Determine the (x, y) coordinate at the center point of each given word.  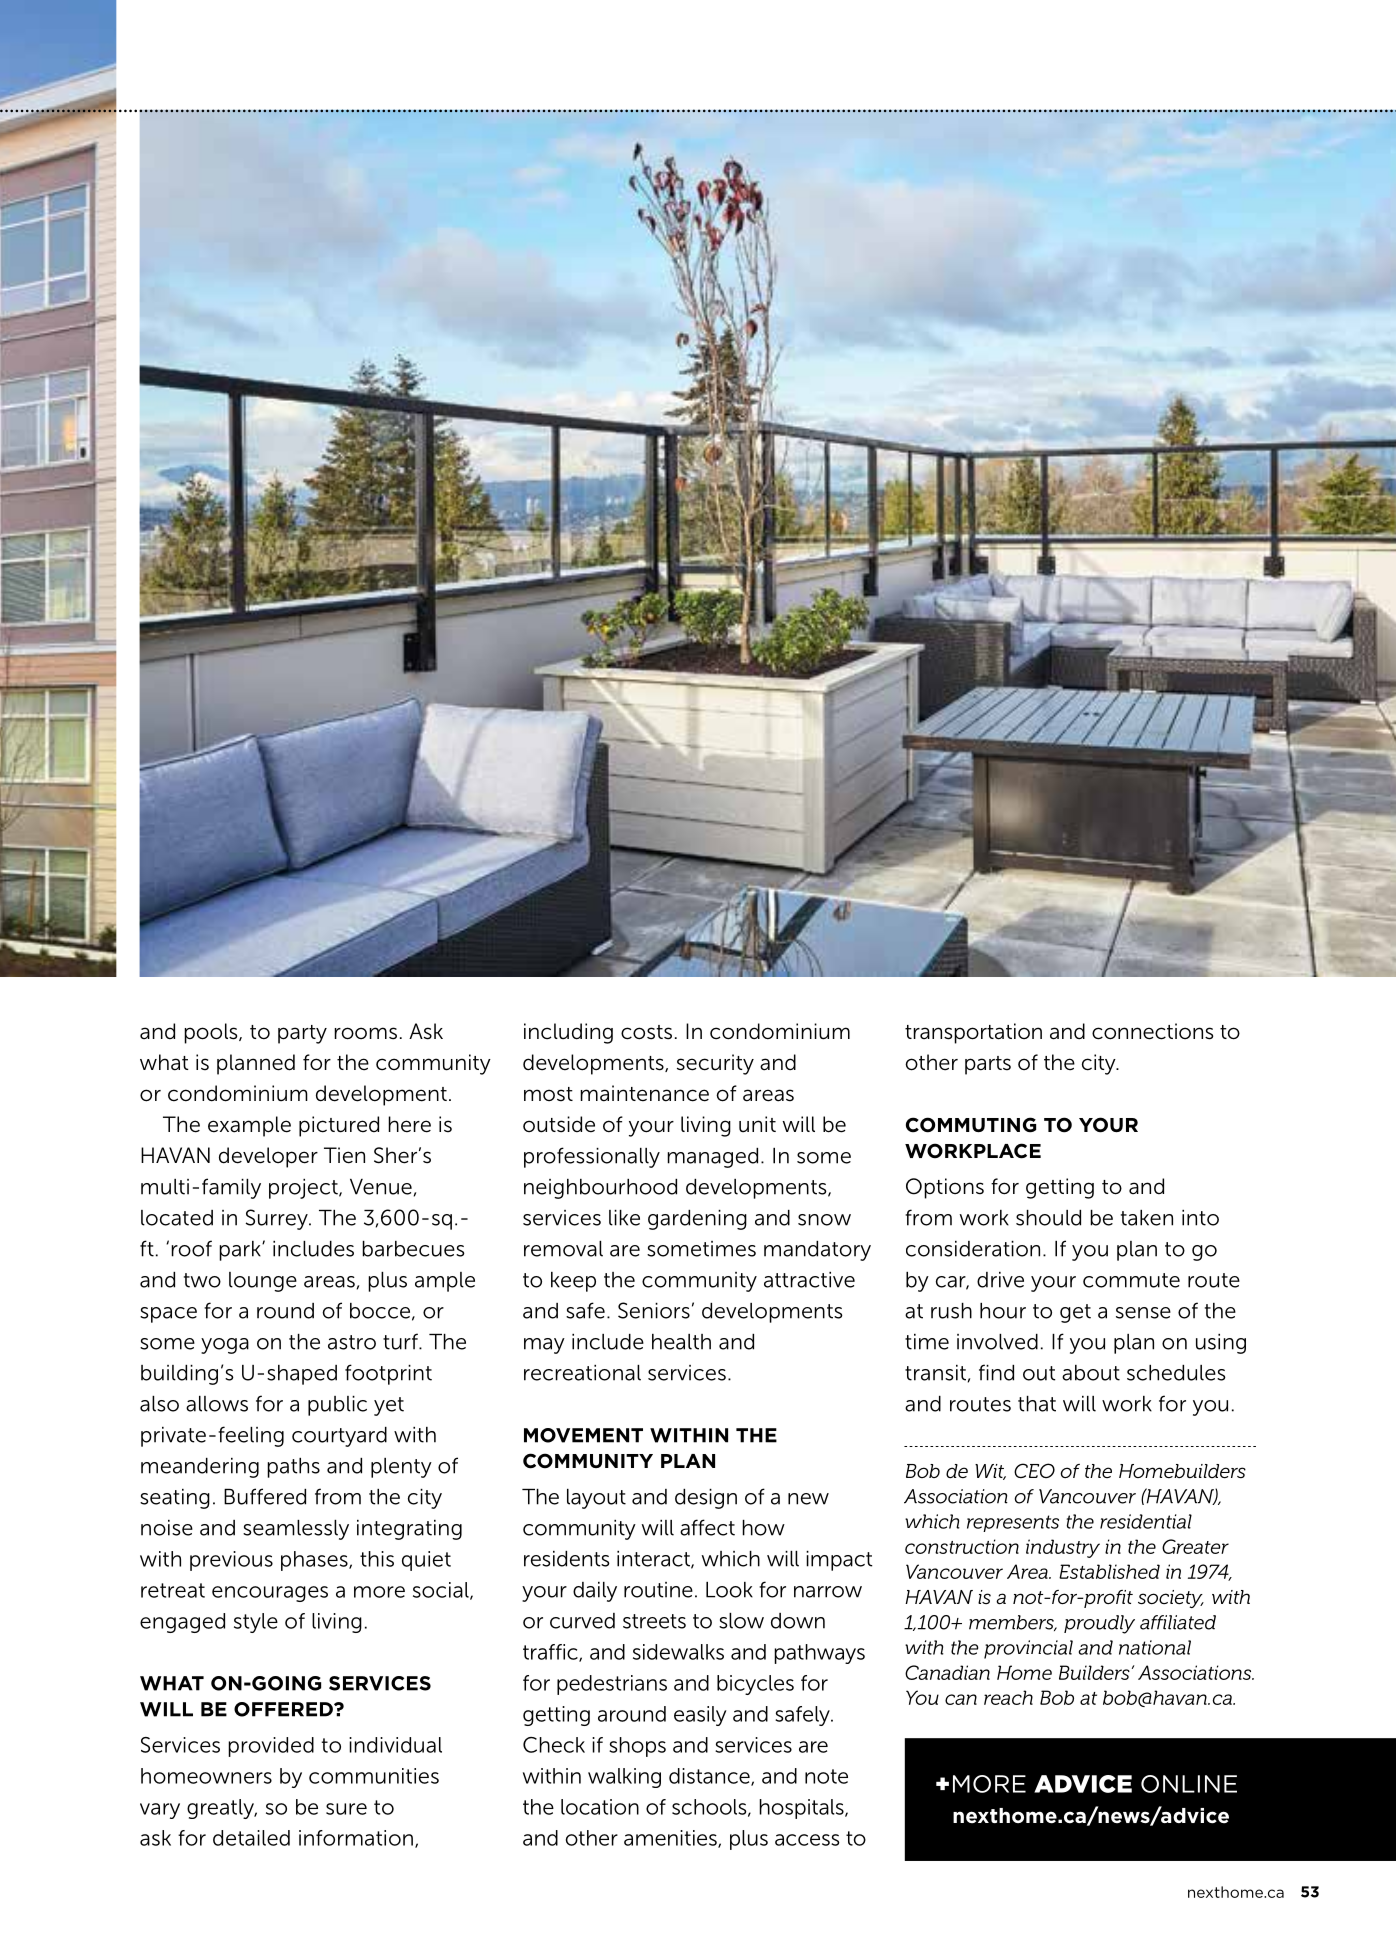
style (256, 1623)
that (1037, 1404)
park (241, 1251)
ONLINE (1189, 1784)
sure (346, 1809)
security (715, 1064)
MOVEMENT (583, 1435)
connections (1152, 1031)
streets (654, 1621)
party (302, 1034)
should (1048, 1218)
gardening (697, 1220)
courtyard (339, 1437)
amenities (671, 1839)
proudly (1099, 1624)
